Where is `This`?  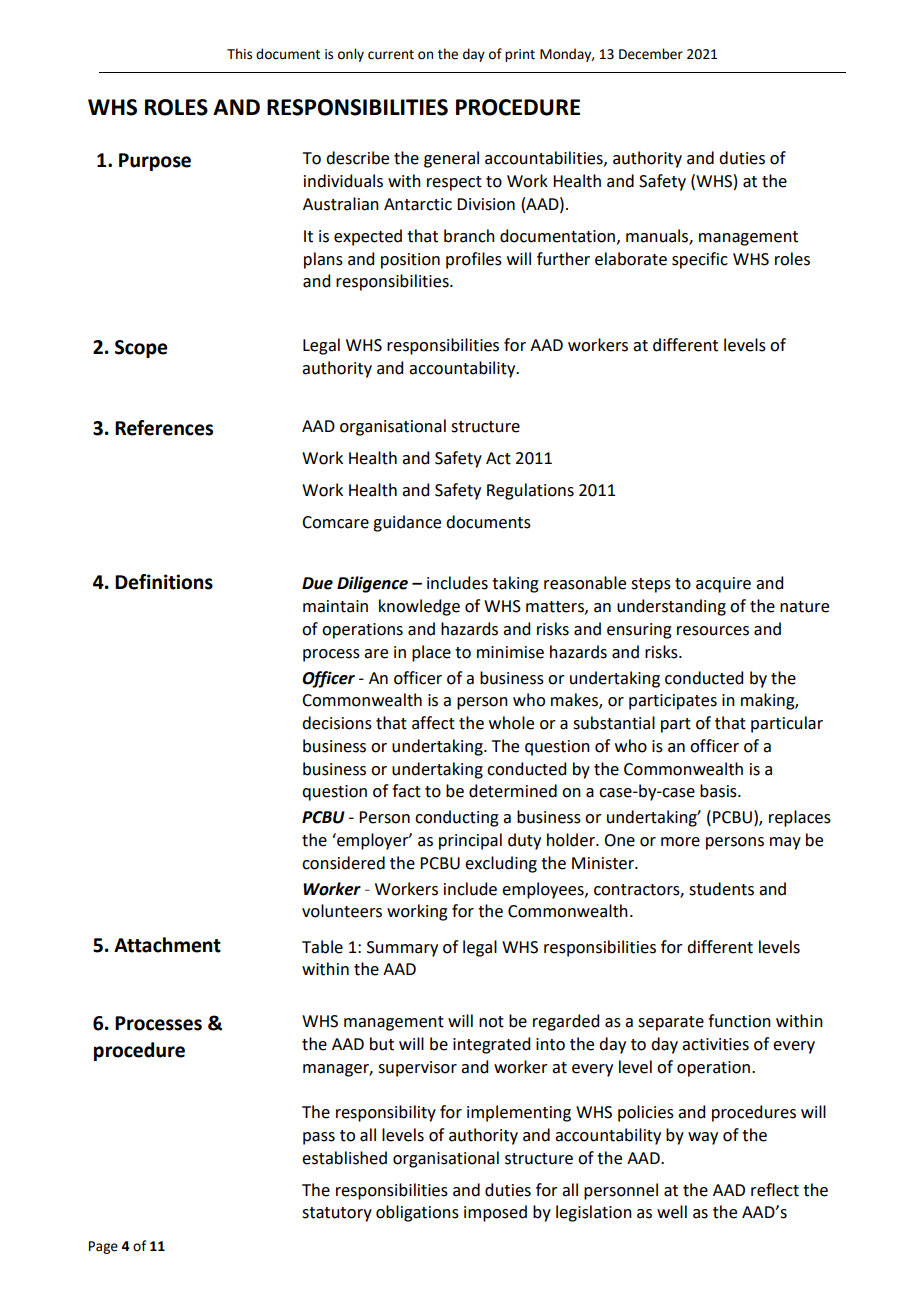
This is located at coordinates (239, 54).
